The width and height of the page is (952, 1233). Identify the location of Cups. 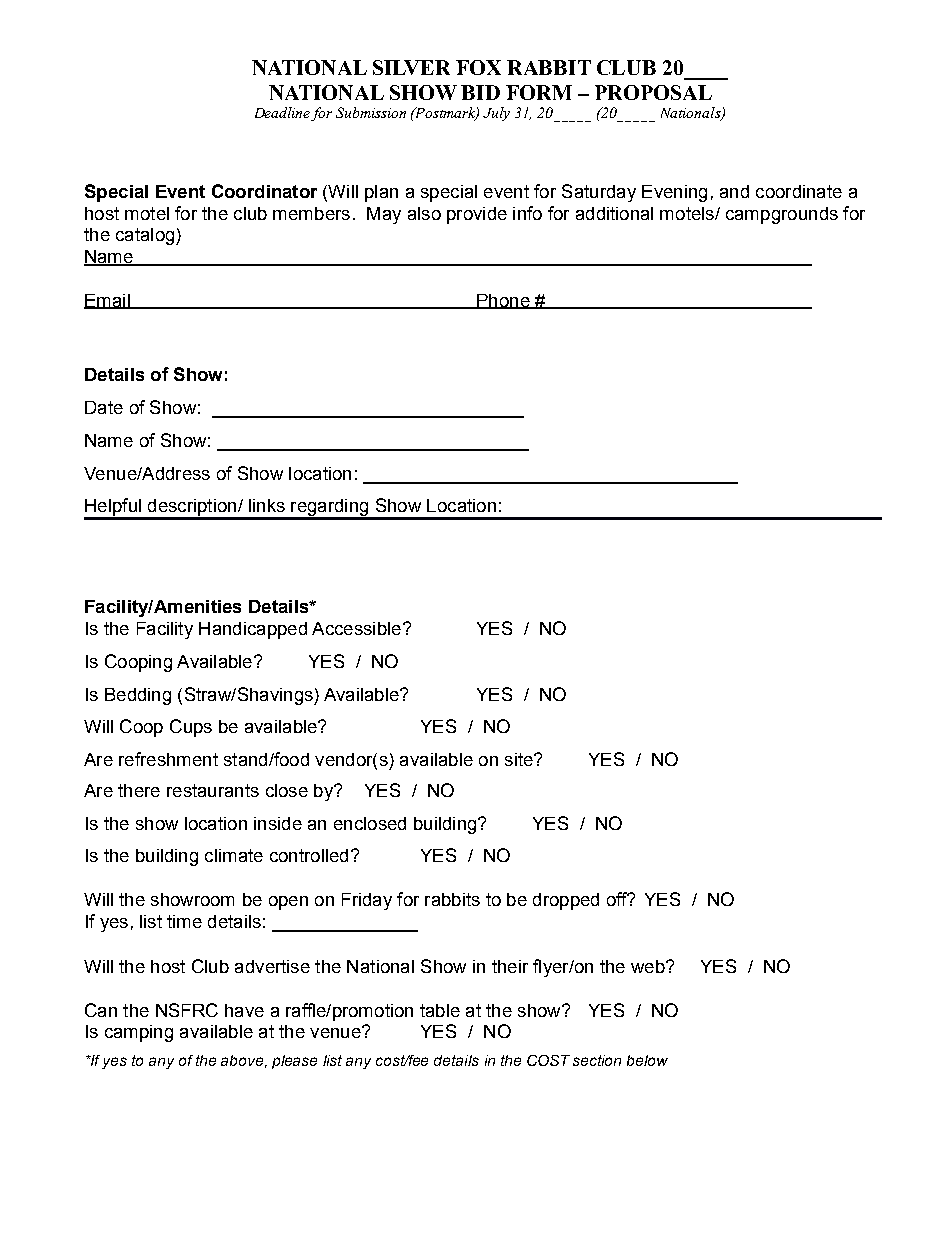
(191, 728).
